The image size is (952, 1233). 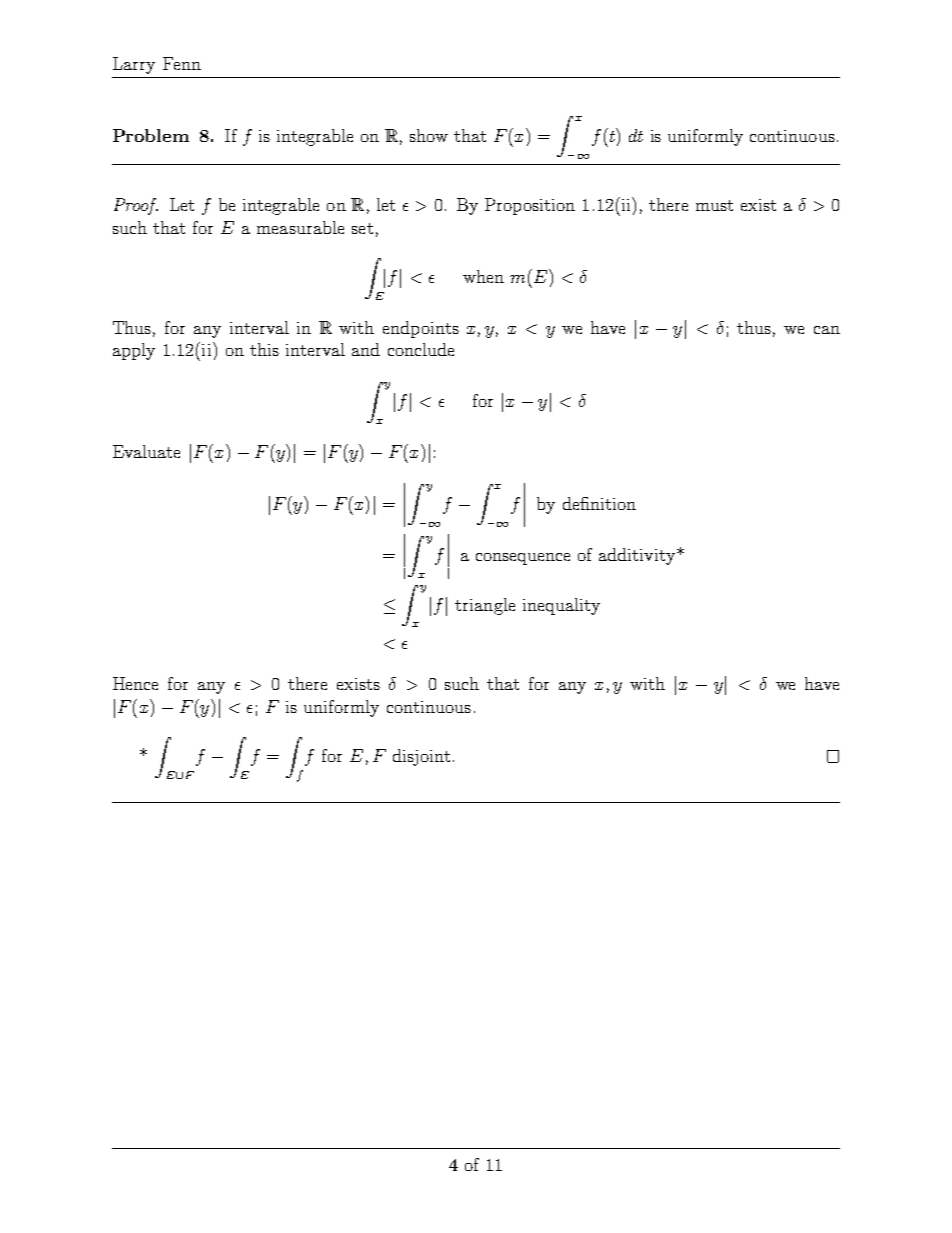 What do you see at coordinates (421, 757) in the page?
I see `disjoint` at bounding box center [421, 757].
